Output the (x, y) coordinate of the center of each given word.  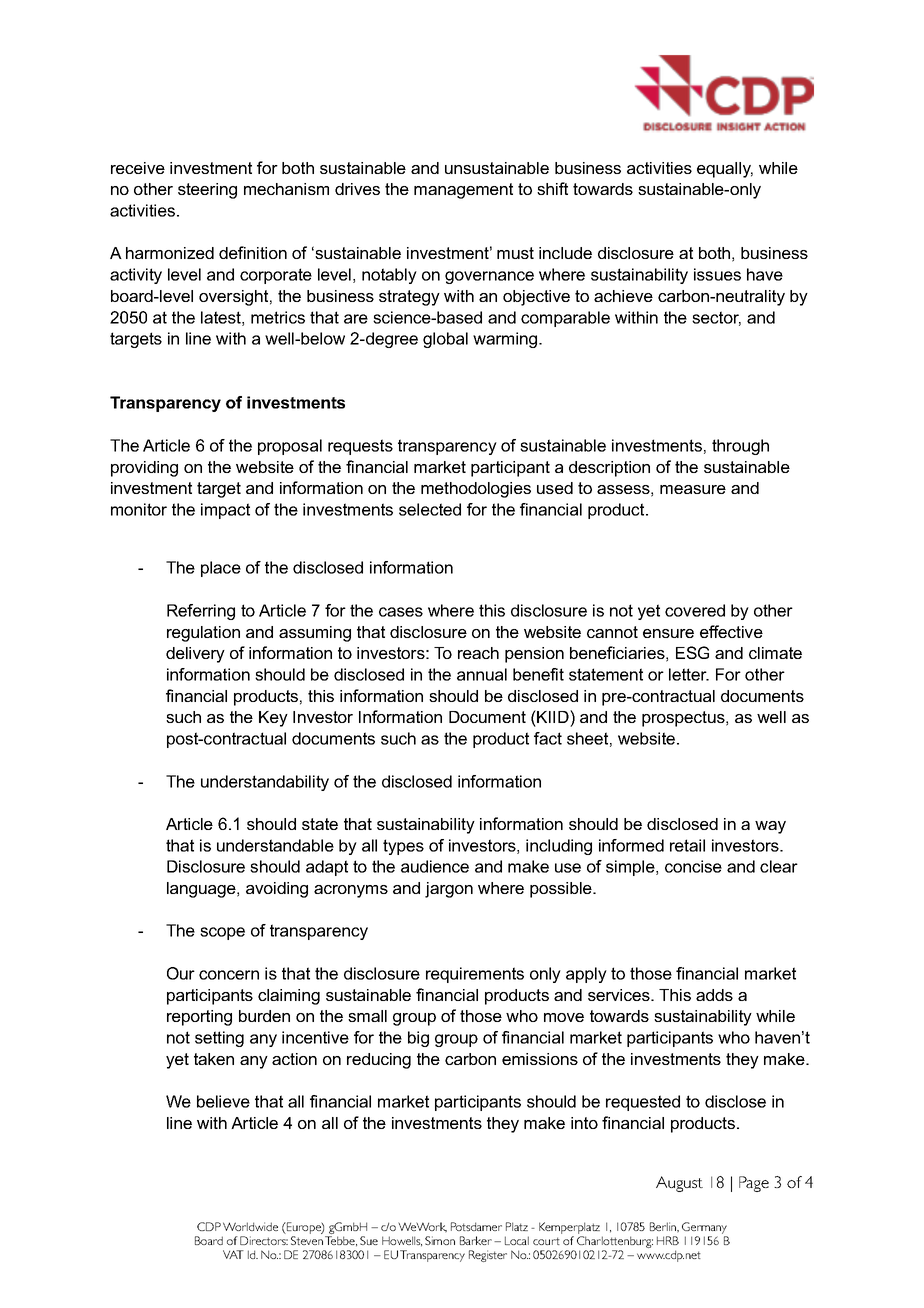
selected (430, 509)
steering (207, 191)
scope (222, 933)
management (463, 191)
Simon (440, 1240)
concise (693, 866)
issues (717, 274)
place (221, 569)
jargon (449, 890)
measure (693, 489)
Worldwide (250, 1226)
